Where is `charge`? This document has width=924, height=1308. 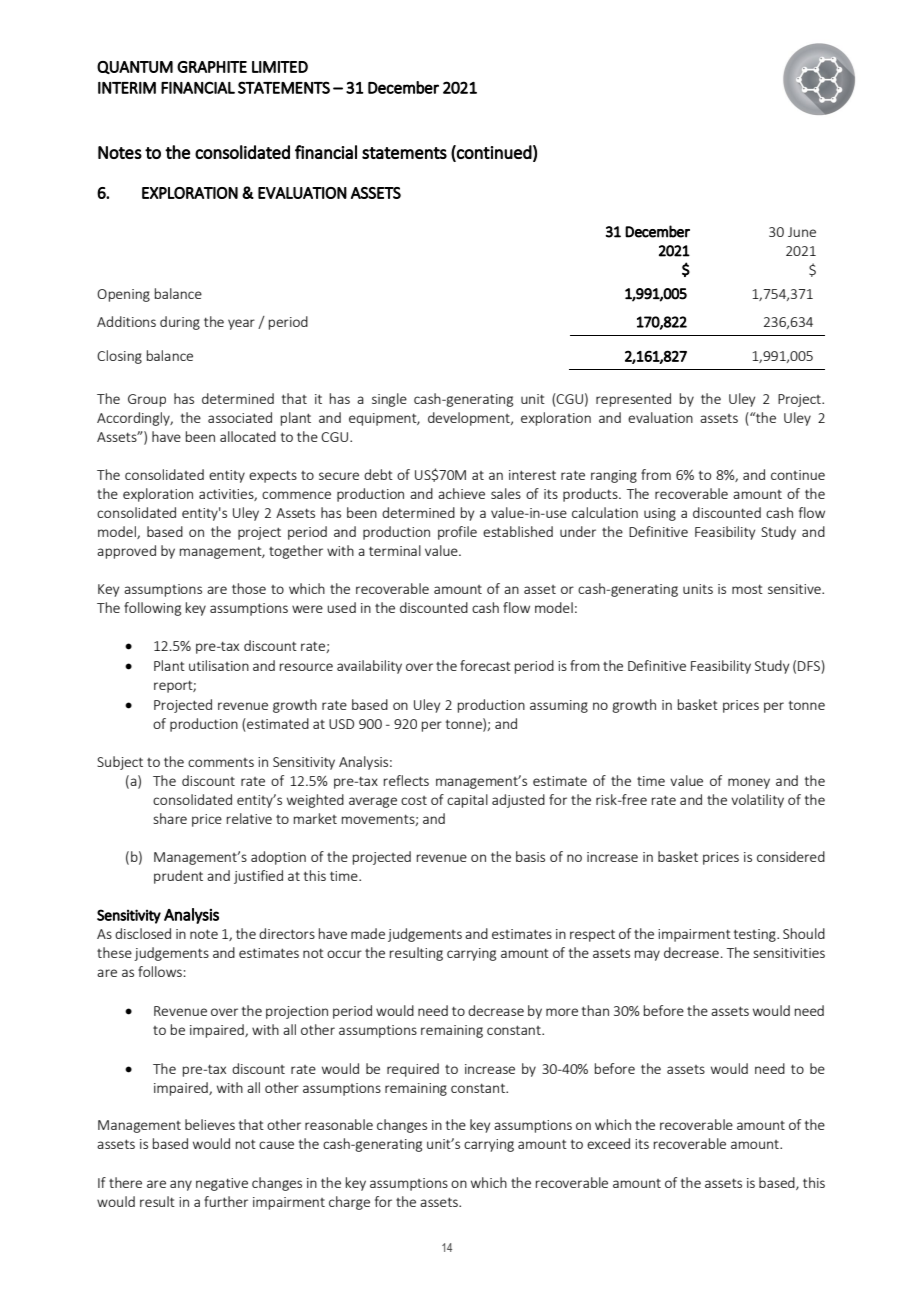 charge is located at coordinates (349, 1203).
